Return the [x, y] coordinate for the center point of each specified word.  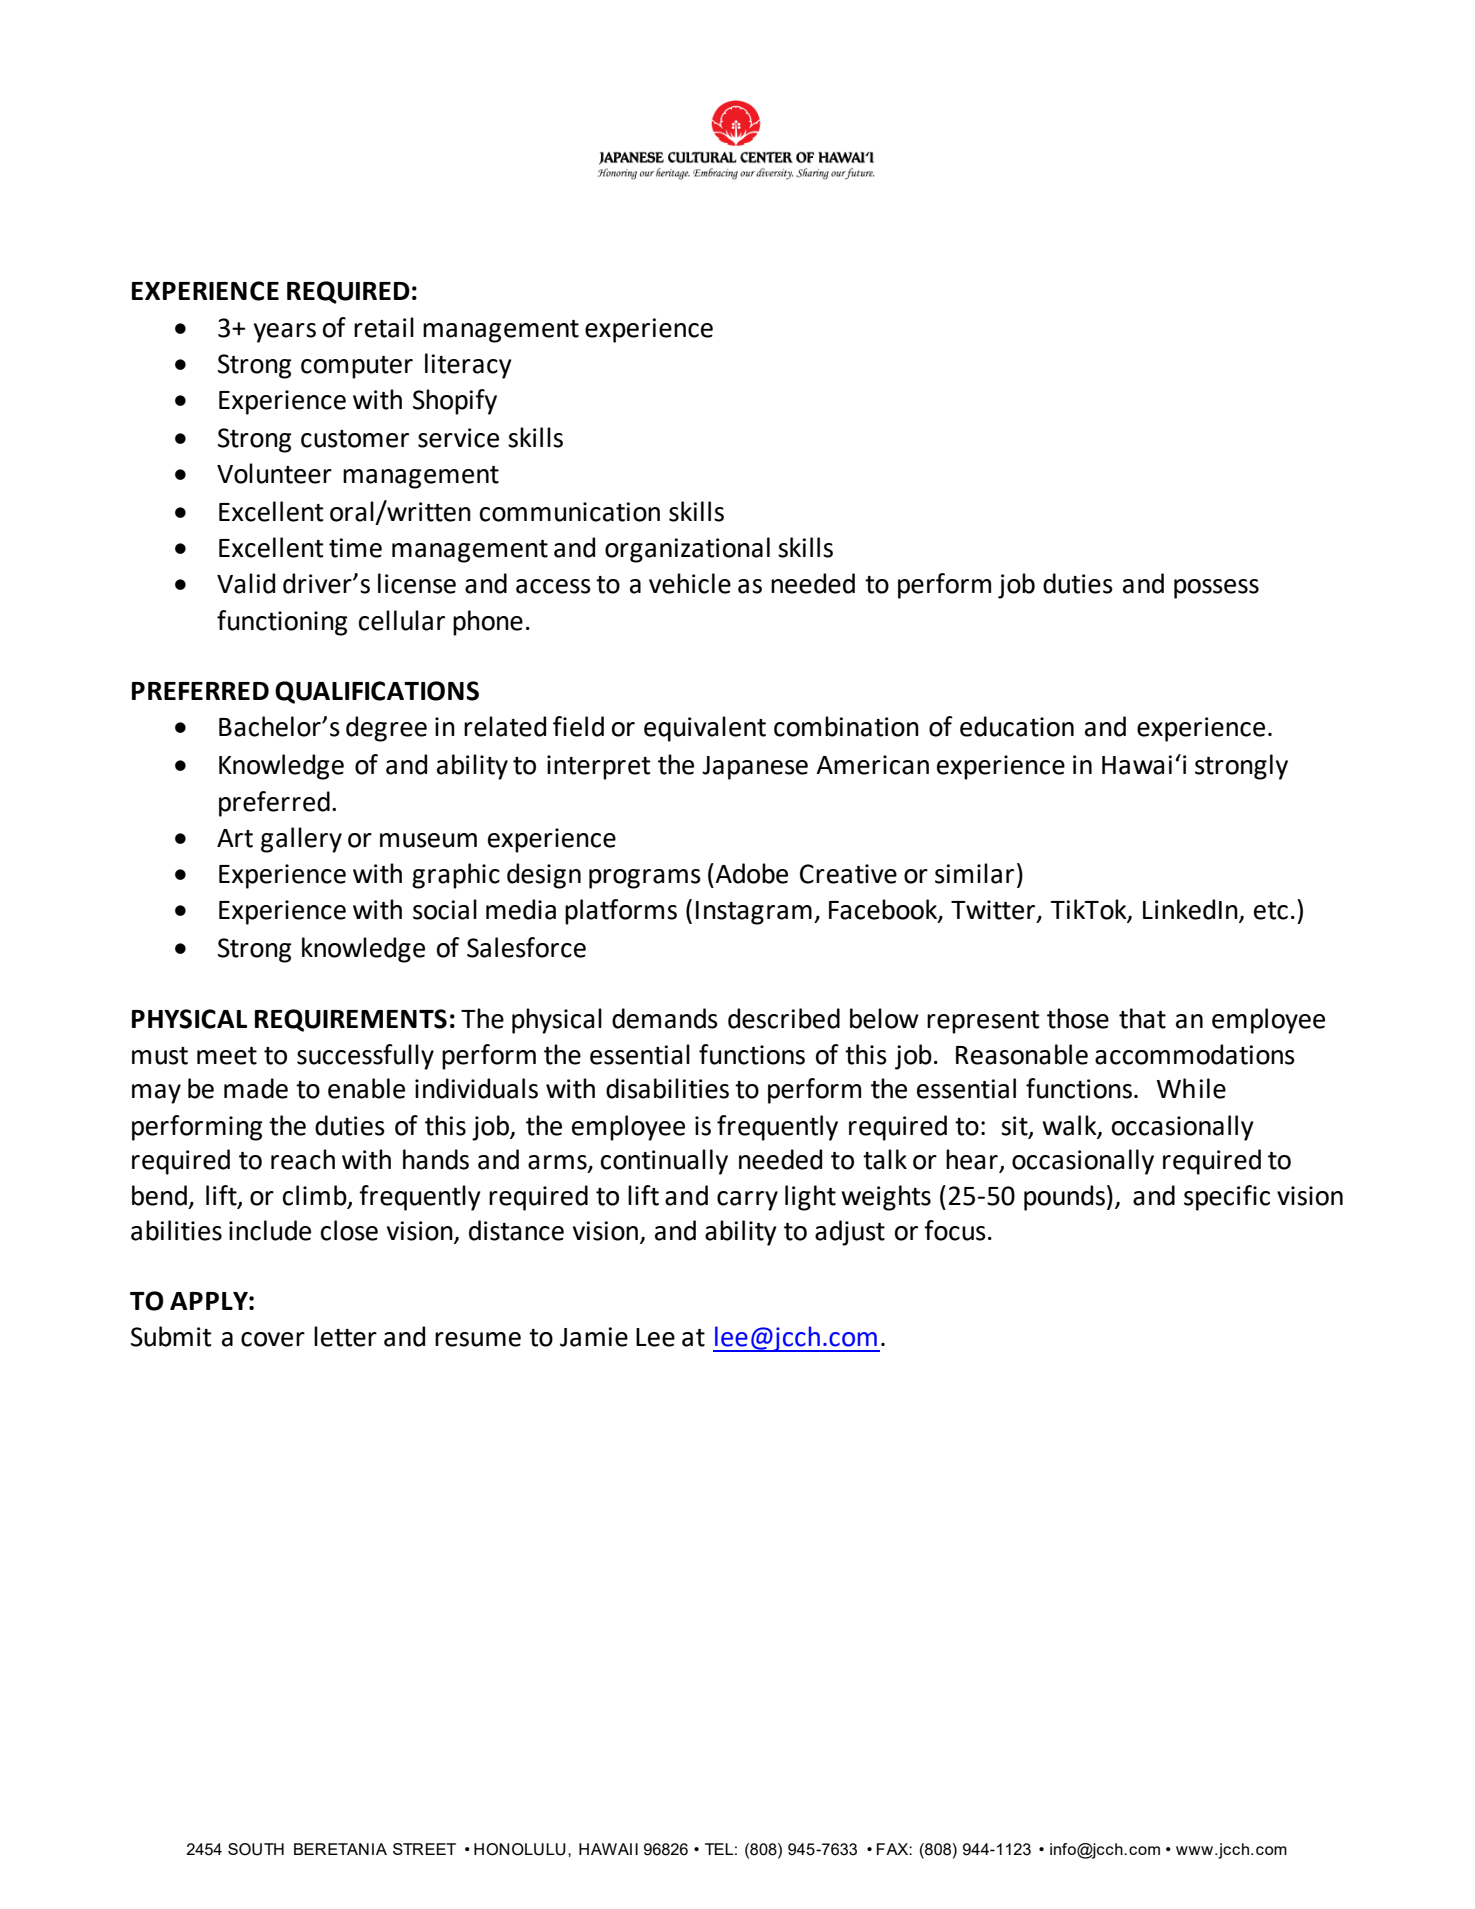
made [256, 1088]
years [285, 333]
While [1191, 1088]
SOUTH [256, 1849]
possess [1216, 589]
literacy [468, 366]
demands [665, 1018]
